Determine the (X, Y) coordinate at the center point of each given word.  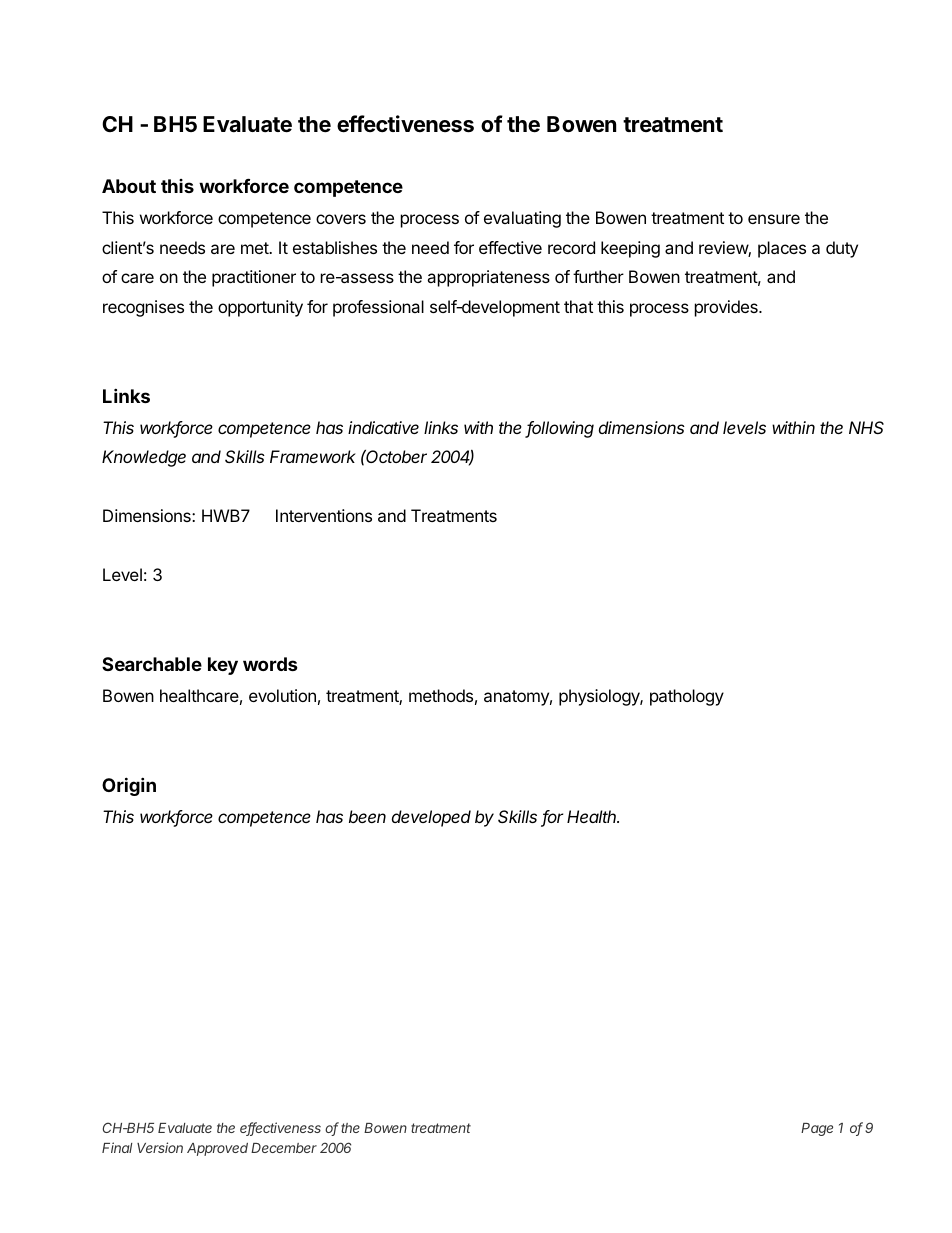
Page (817, 1129)
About (129, 186)
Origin (129, 786)
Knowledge (144, 458)
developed (431, 818)
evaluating (522, 219)
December (284, 1148)
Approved (217, 1149)
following (560, 429)
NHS (866, 427)
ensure (774, 219)
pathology (687, 697)
